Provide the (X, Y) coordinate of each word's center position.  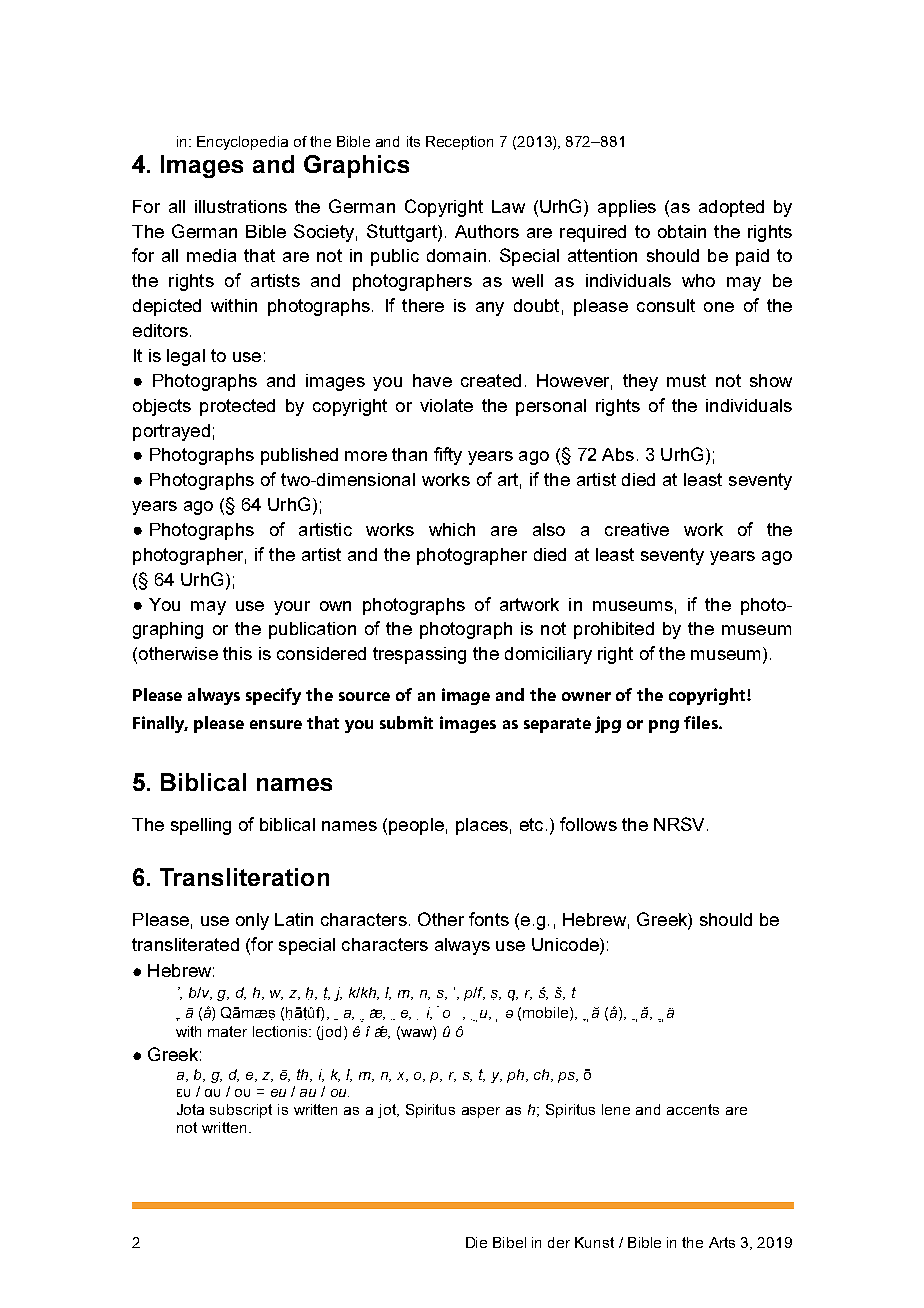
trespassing (419, 655)
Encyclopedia (242, 143)
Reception (459, 143)
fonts (489, 919)
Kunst (594, 1242)
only (252, 921)
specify (273, 696)
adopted (731, 208)
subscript (241, 1111)
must (686, 380)
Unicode (566, 944)
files (702, 722)
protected (237, 407)
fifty (448, 456)
